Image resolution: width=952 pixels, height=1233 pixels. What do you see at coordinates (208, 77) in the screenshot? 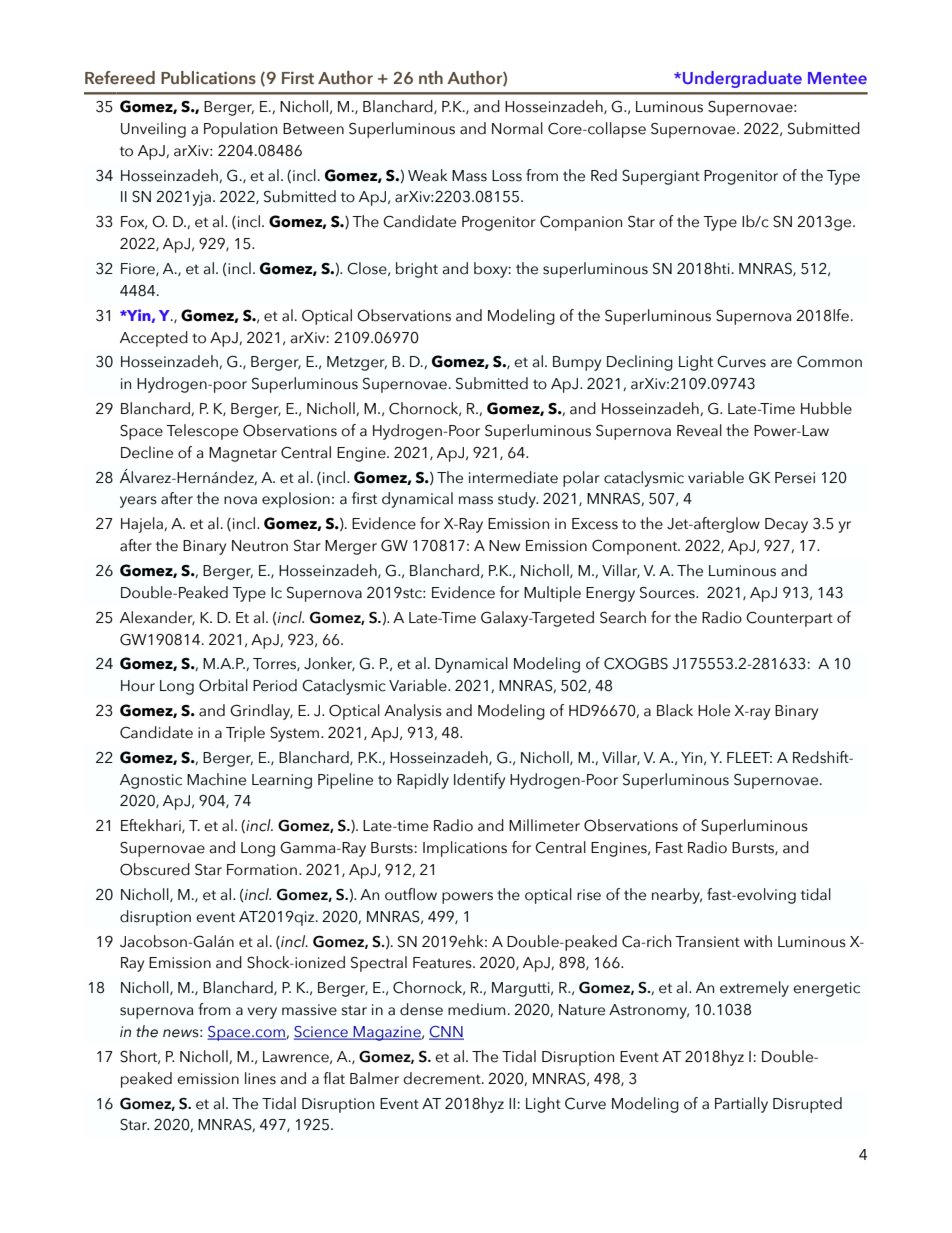
I see `Publications` at bounding box center [208, 77].
